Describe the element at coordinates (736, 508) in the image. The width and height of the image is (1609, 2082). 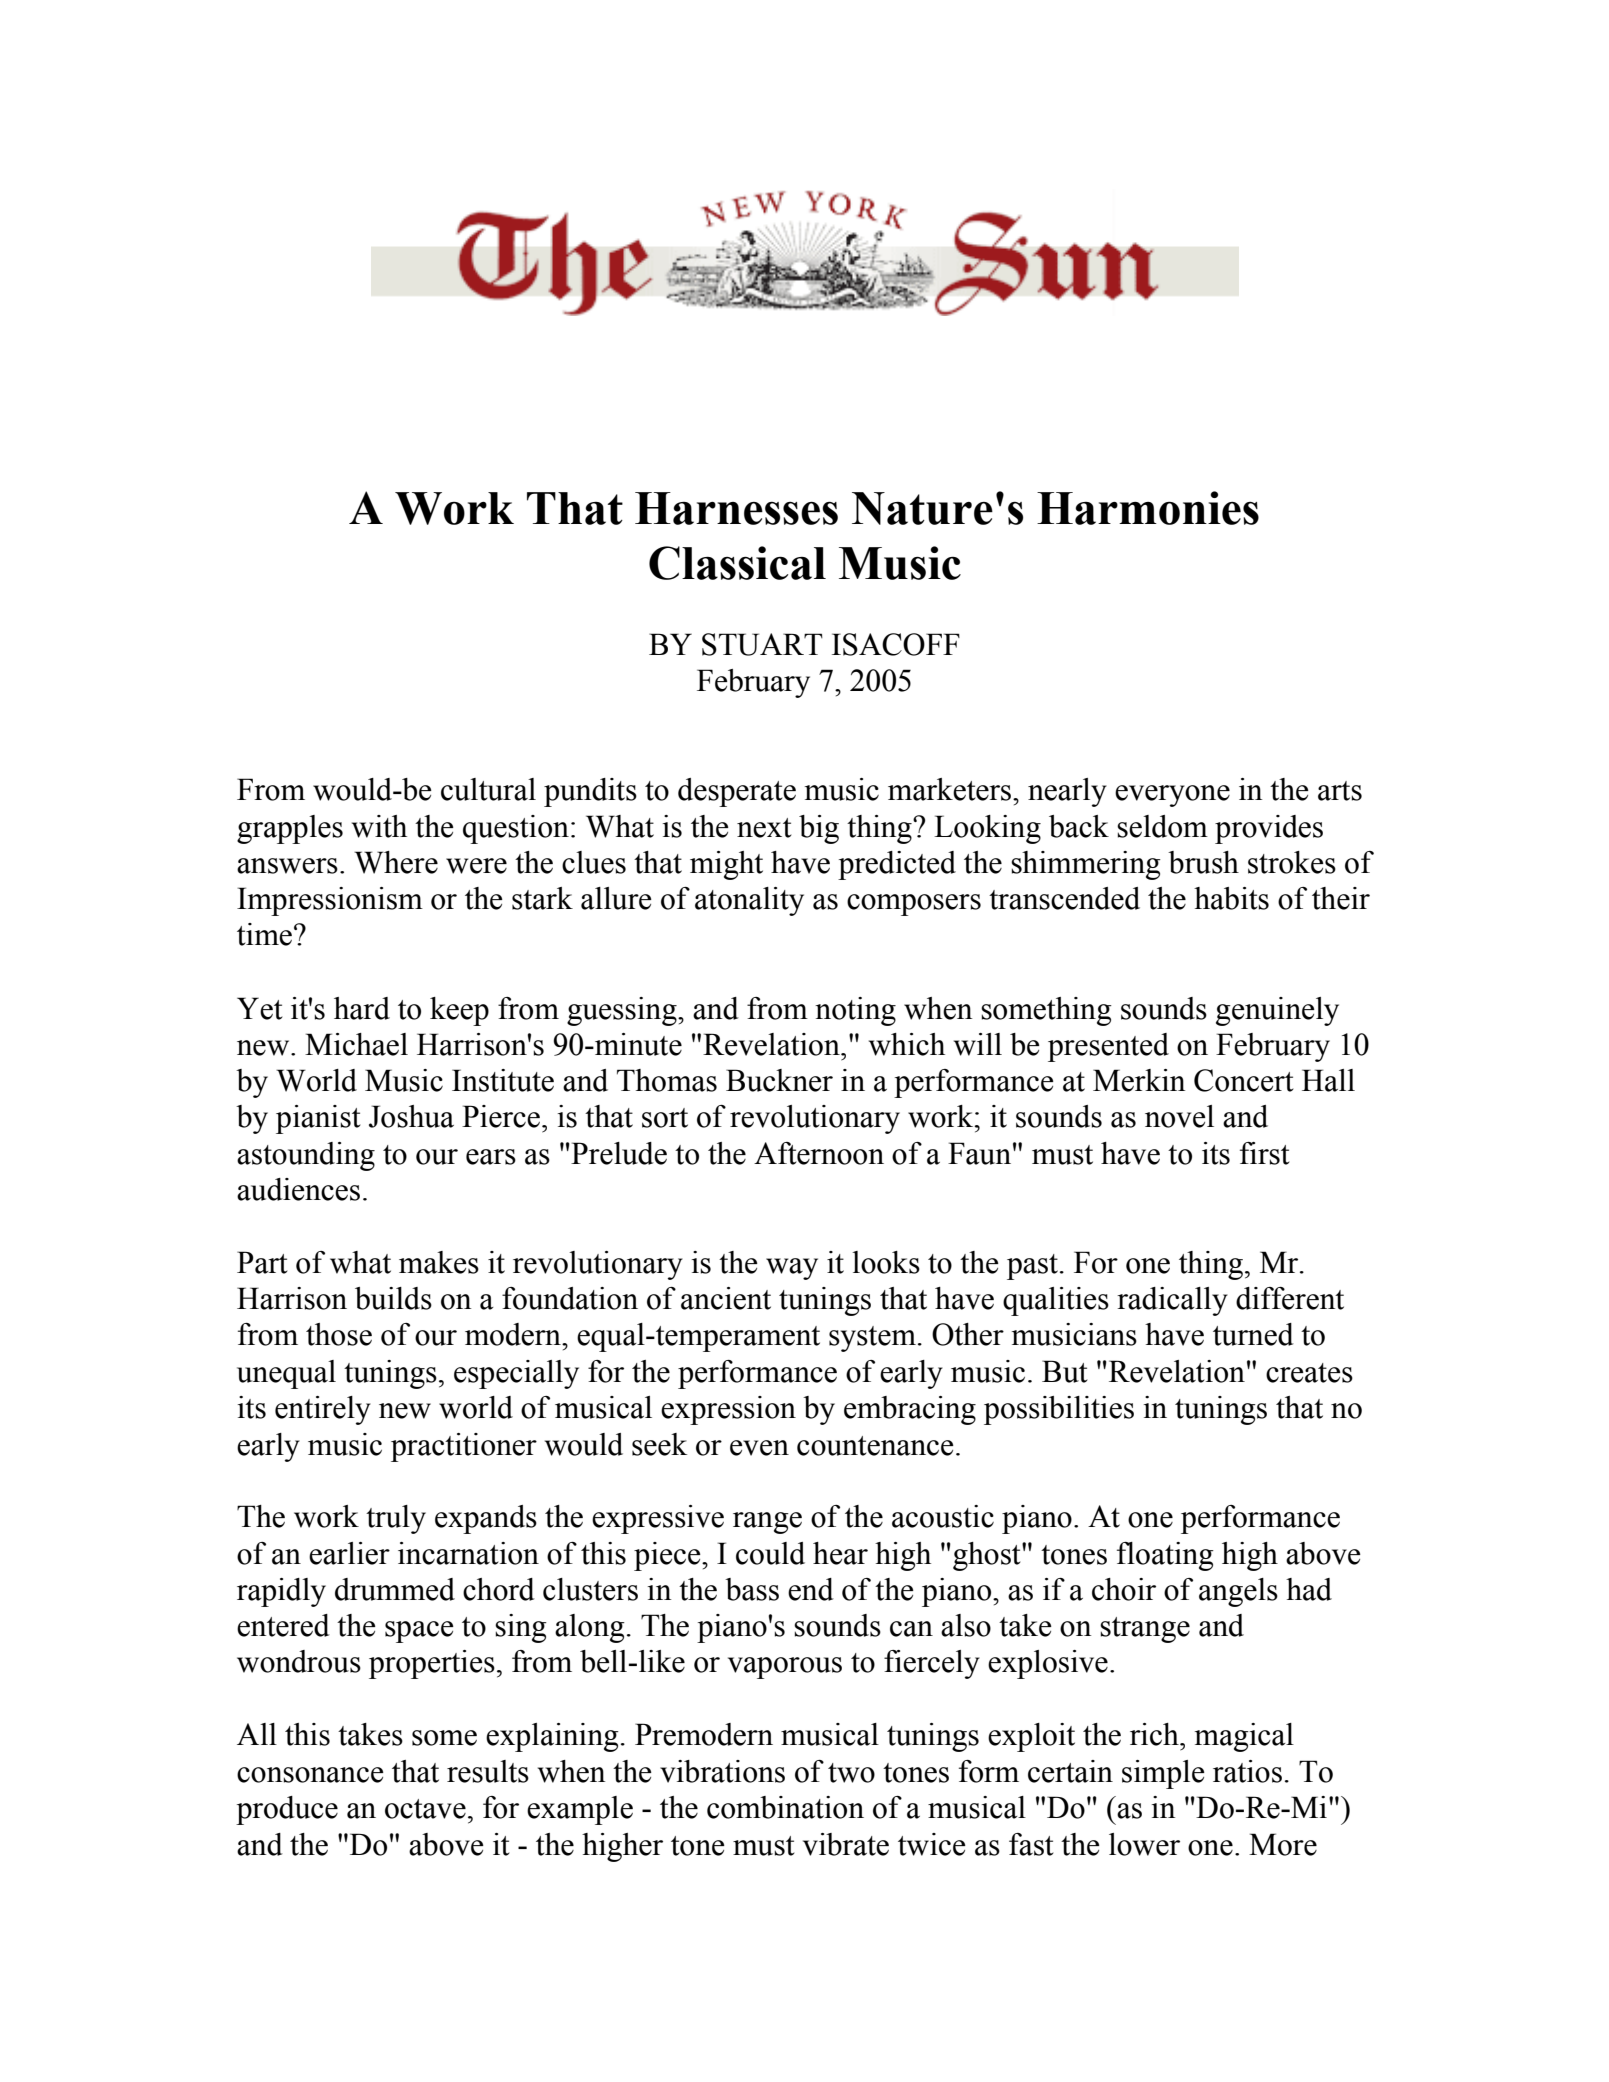
I see `Harnesses` at that location.
